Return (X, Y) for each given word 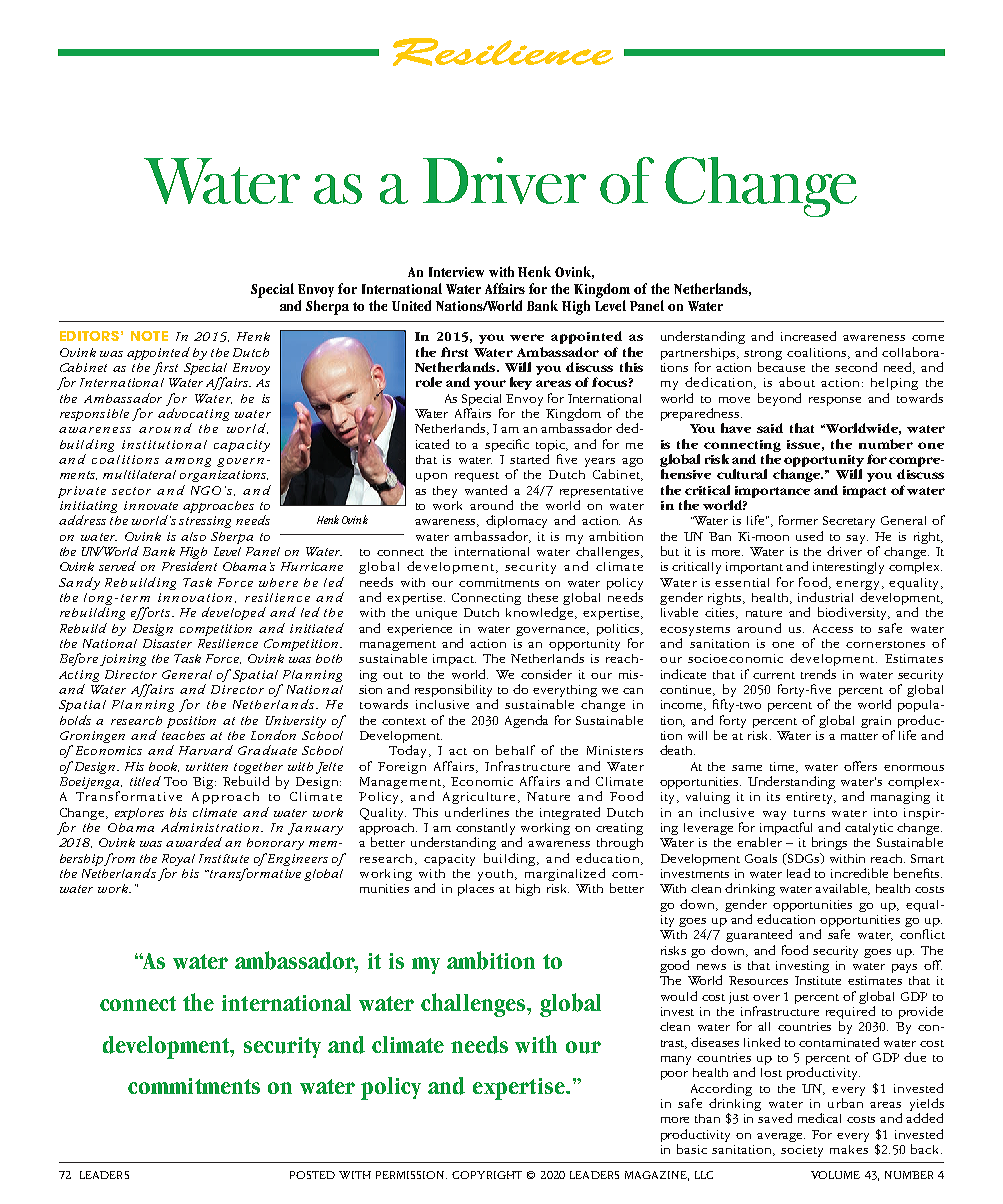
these (543, 597)
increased (808, 336)
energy (859, 585)
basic (692, 1149)
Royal (178, 860)
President (189, 566)
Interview (456, 272)
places (476, 890)
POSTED (312, 1175)
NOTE (149, 336)
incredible (859, 873)
